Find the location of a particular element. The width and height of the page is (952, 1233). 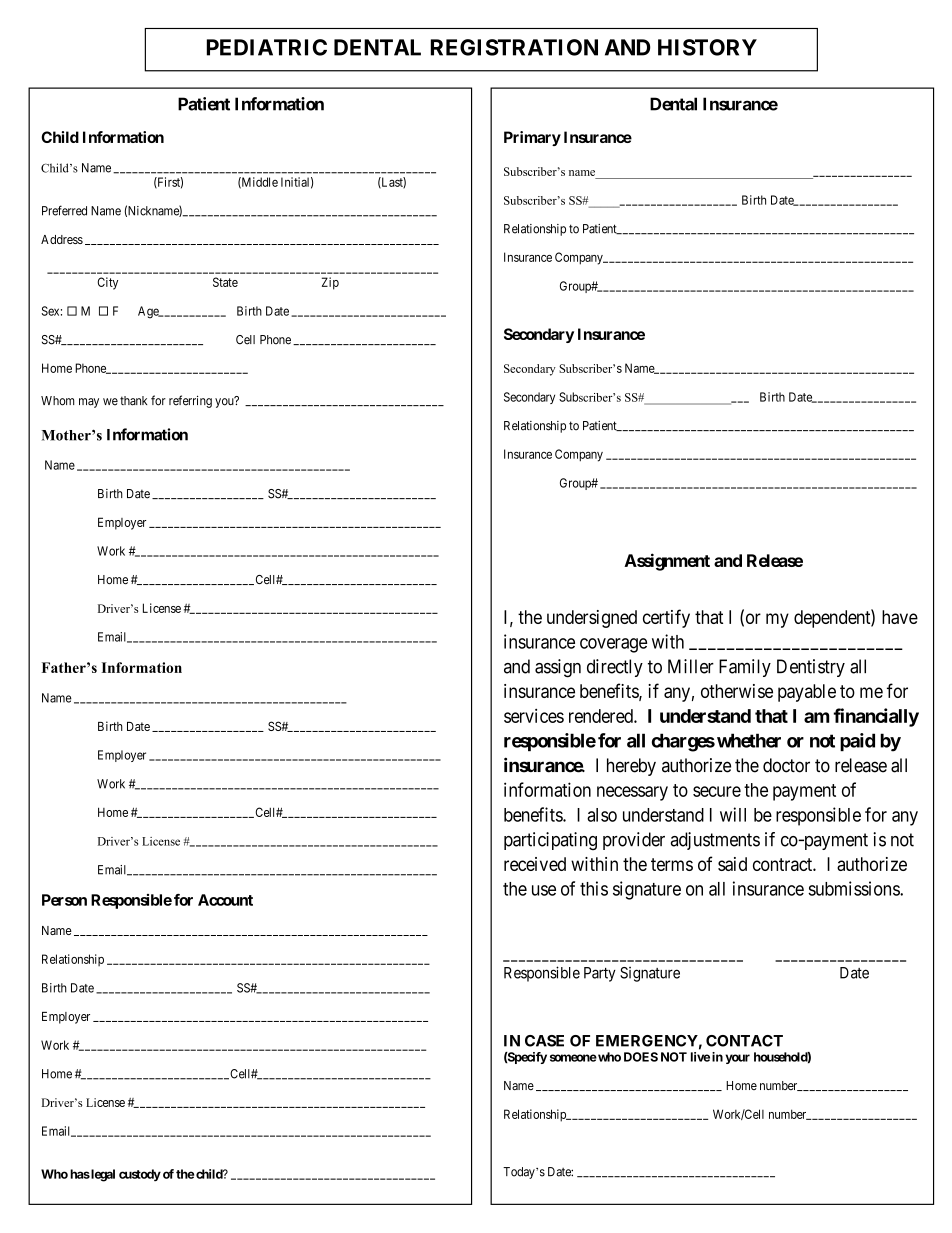

submissions is located at coordinates (854, 888).
